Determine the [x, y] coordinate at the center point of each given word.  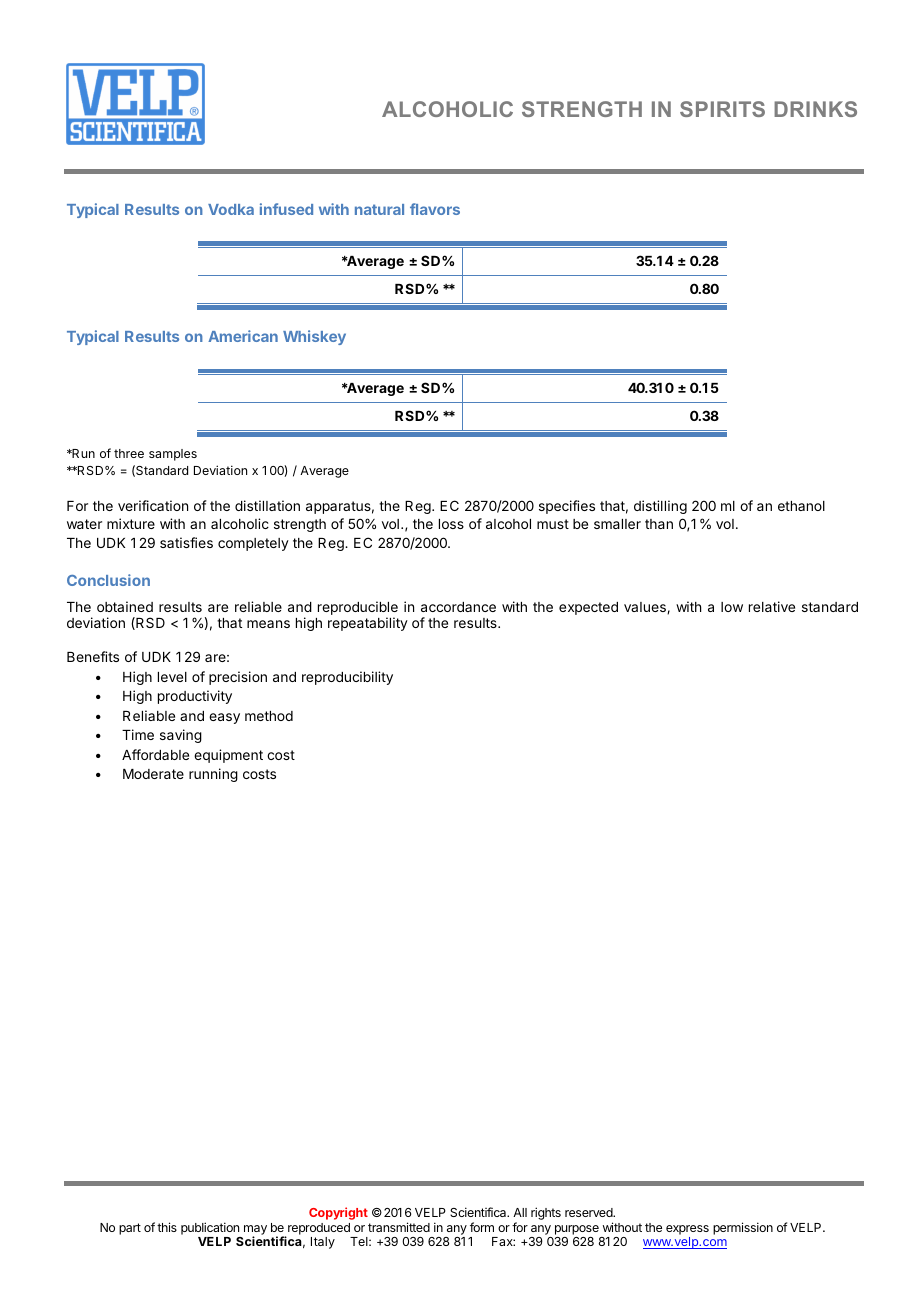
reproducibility [347, 678]
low [732, 607]
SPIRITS [722, 109]
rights [546, 1213]
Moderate [153, 774]
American [243, 336]
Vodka [231, 209]
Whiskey [314, 337]
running [213, 775]
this [167, 1227]
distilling [660, 507]
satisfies [186, 542]
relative [772, 606]
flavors [435, 209]
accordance [458, 607]
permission [743, 1228]
